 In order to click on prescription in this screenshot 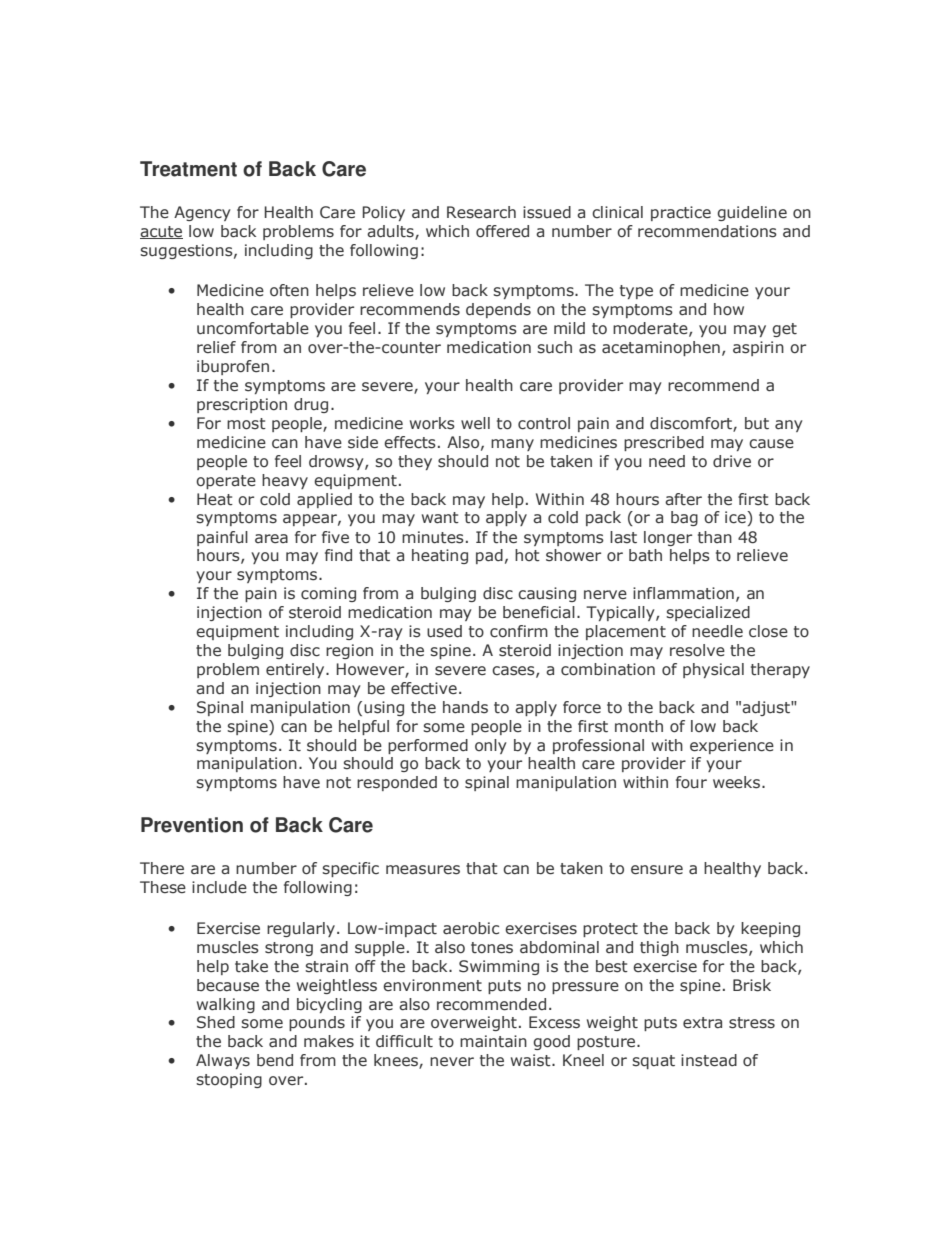, I will do `click(242, 405)`.
